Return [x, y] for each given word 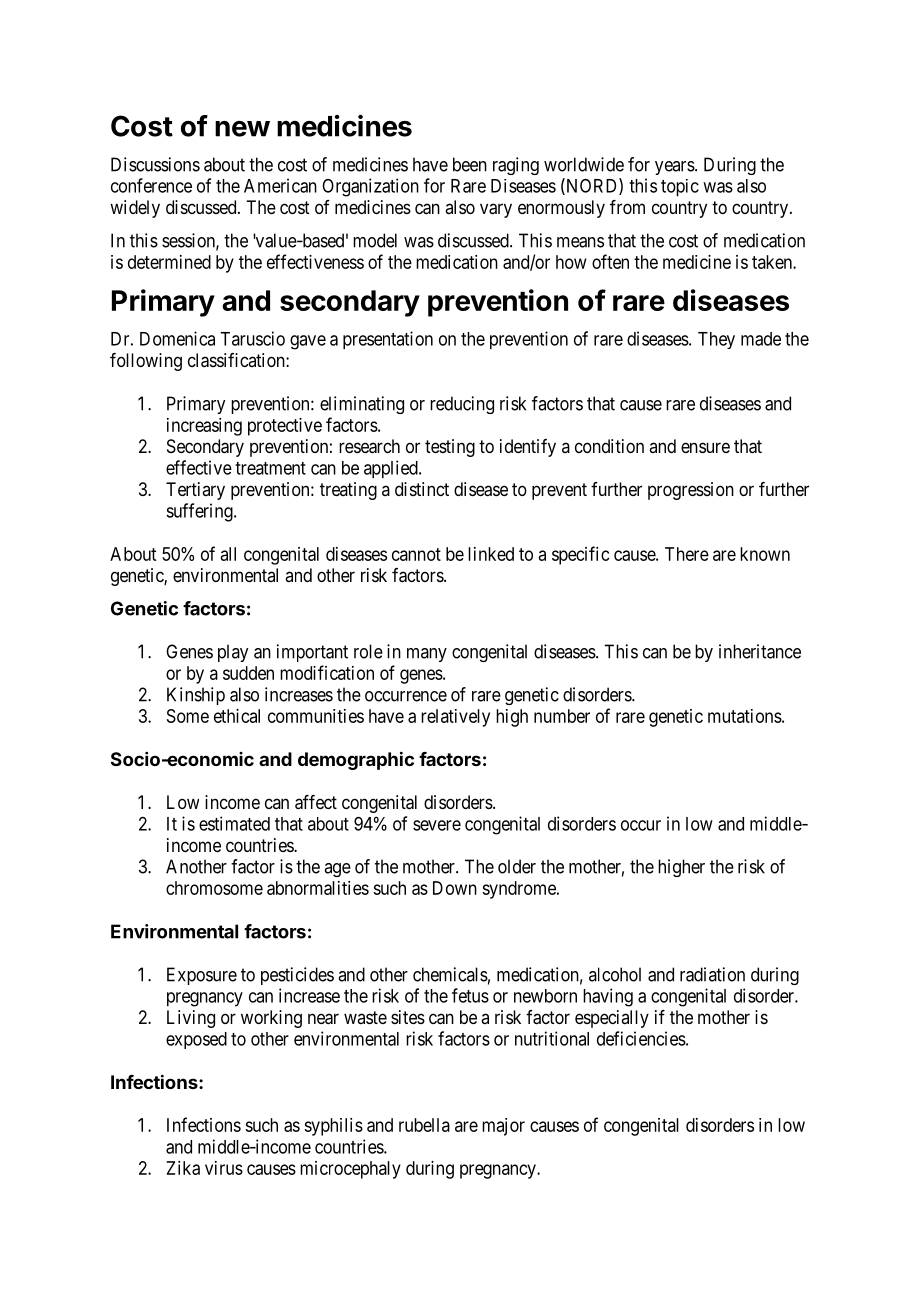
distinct [422, 489]
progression [691, 491]
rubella [424, 1125]
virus [224, 1168]
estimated [234, 823]
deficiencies [641, 1038]
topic [680, 188]
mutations [745, 716]
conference [151, 185]
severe [437, 825]
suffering [200, 512]
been [470, 164]
